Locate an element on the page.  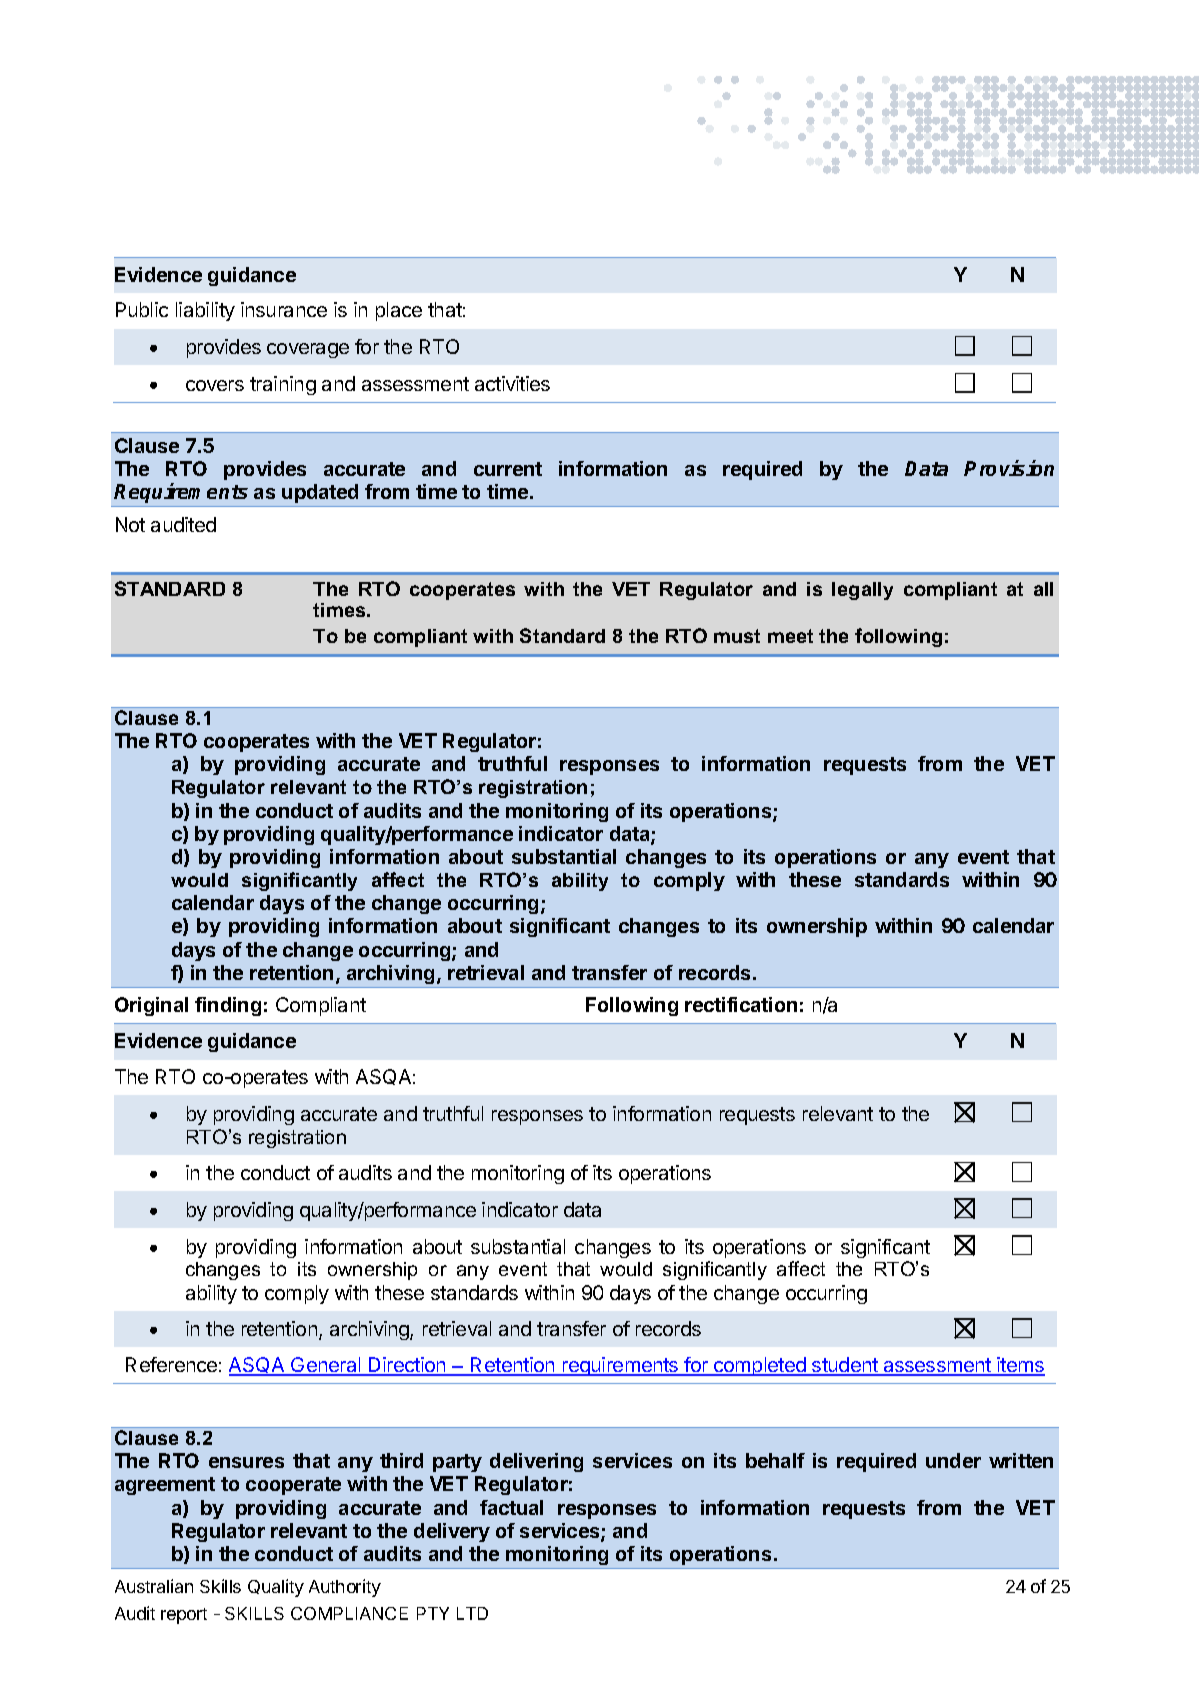
rectification is located at coordinates (741, 1004).
